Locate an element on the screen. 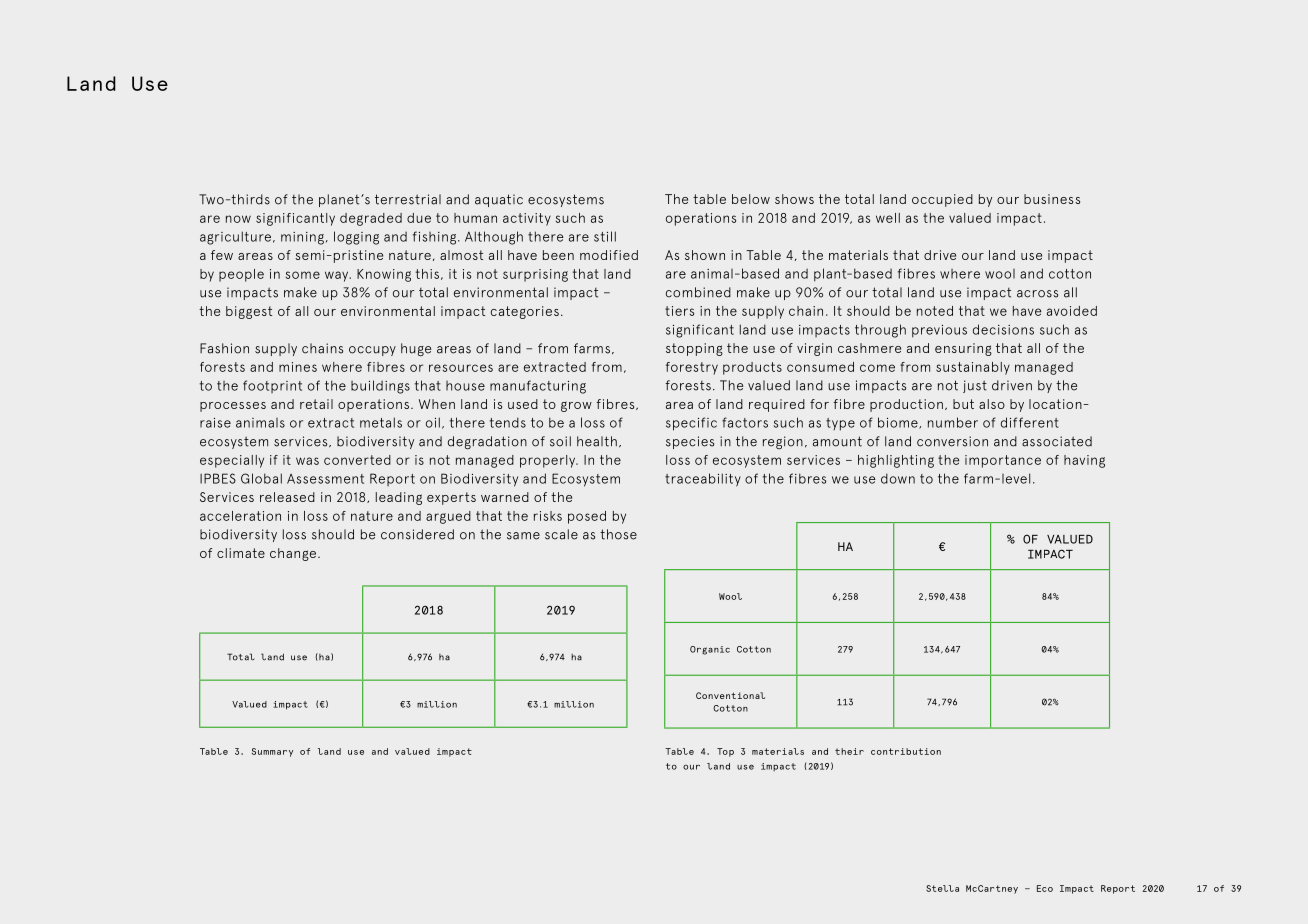 Image resolution: width=1308 pixels, height=924 pixels. Stella is located at coordinates (942, 888).
